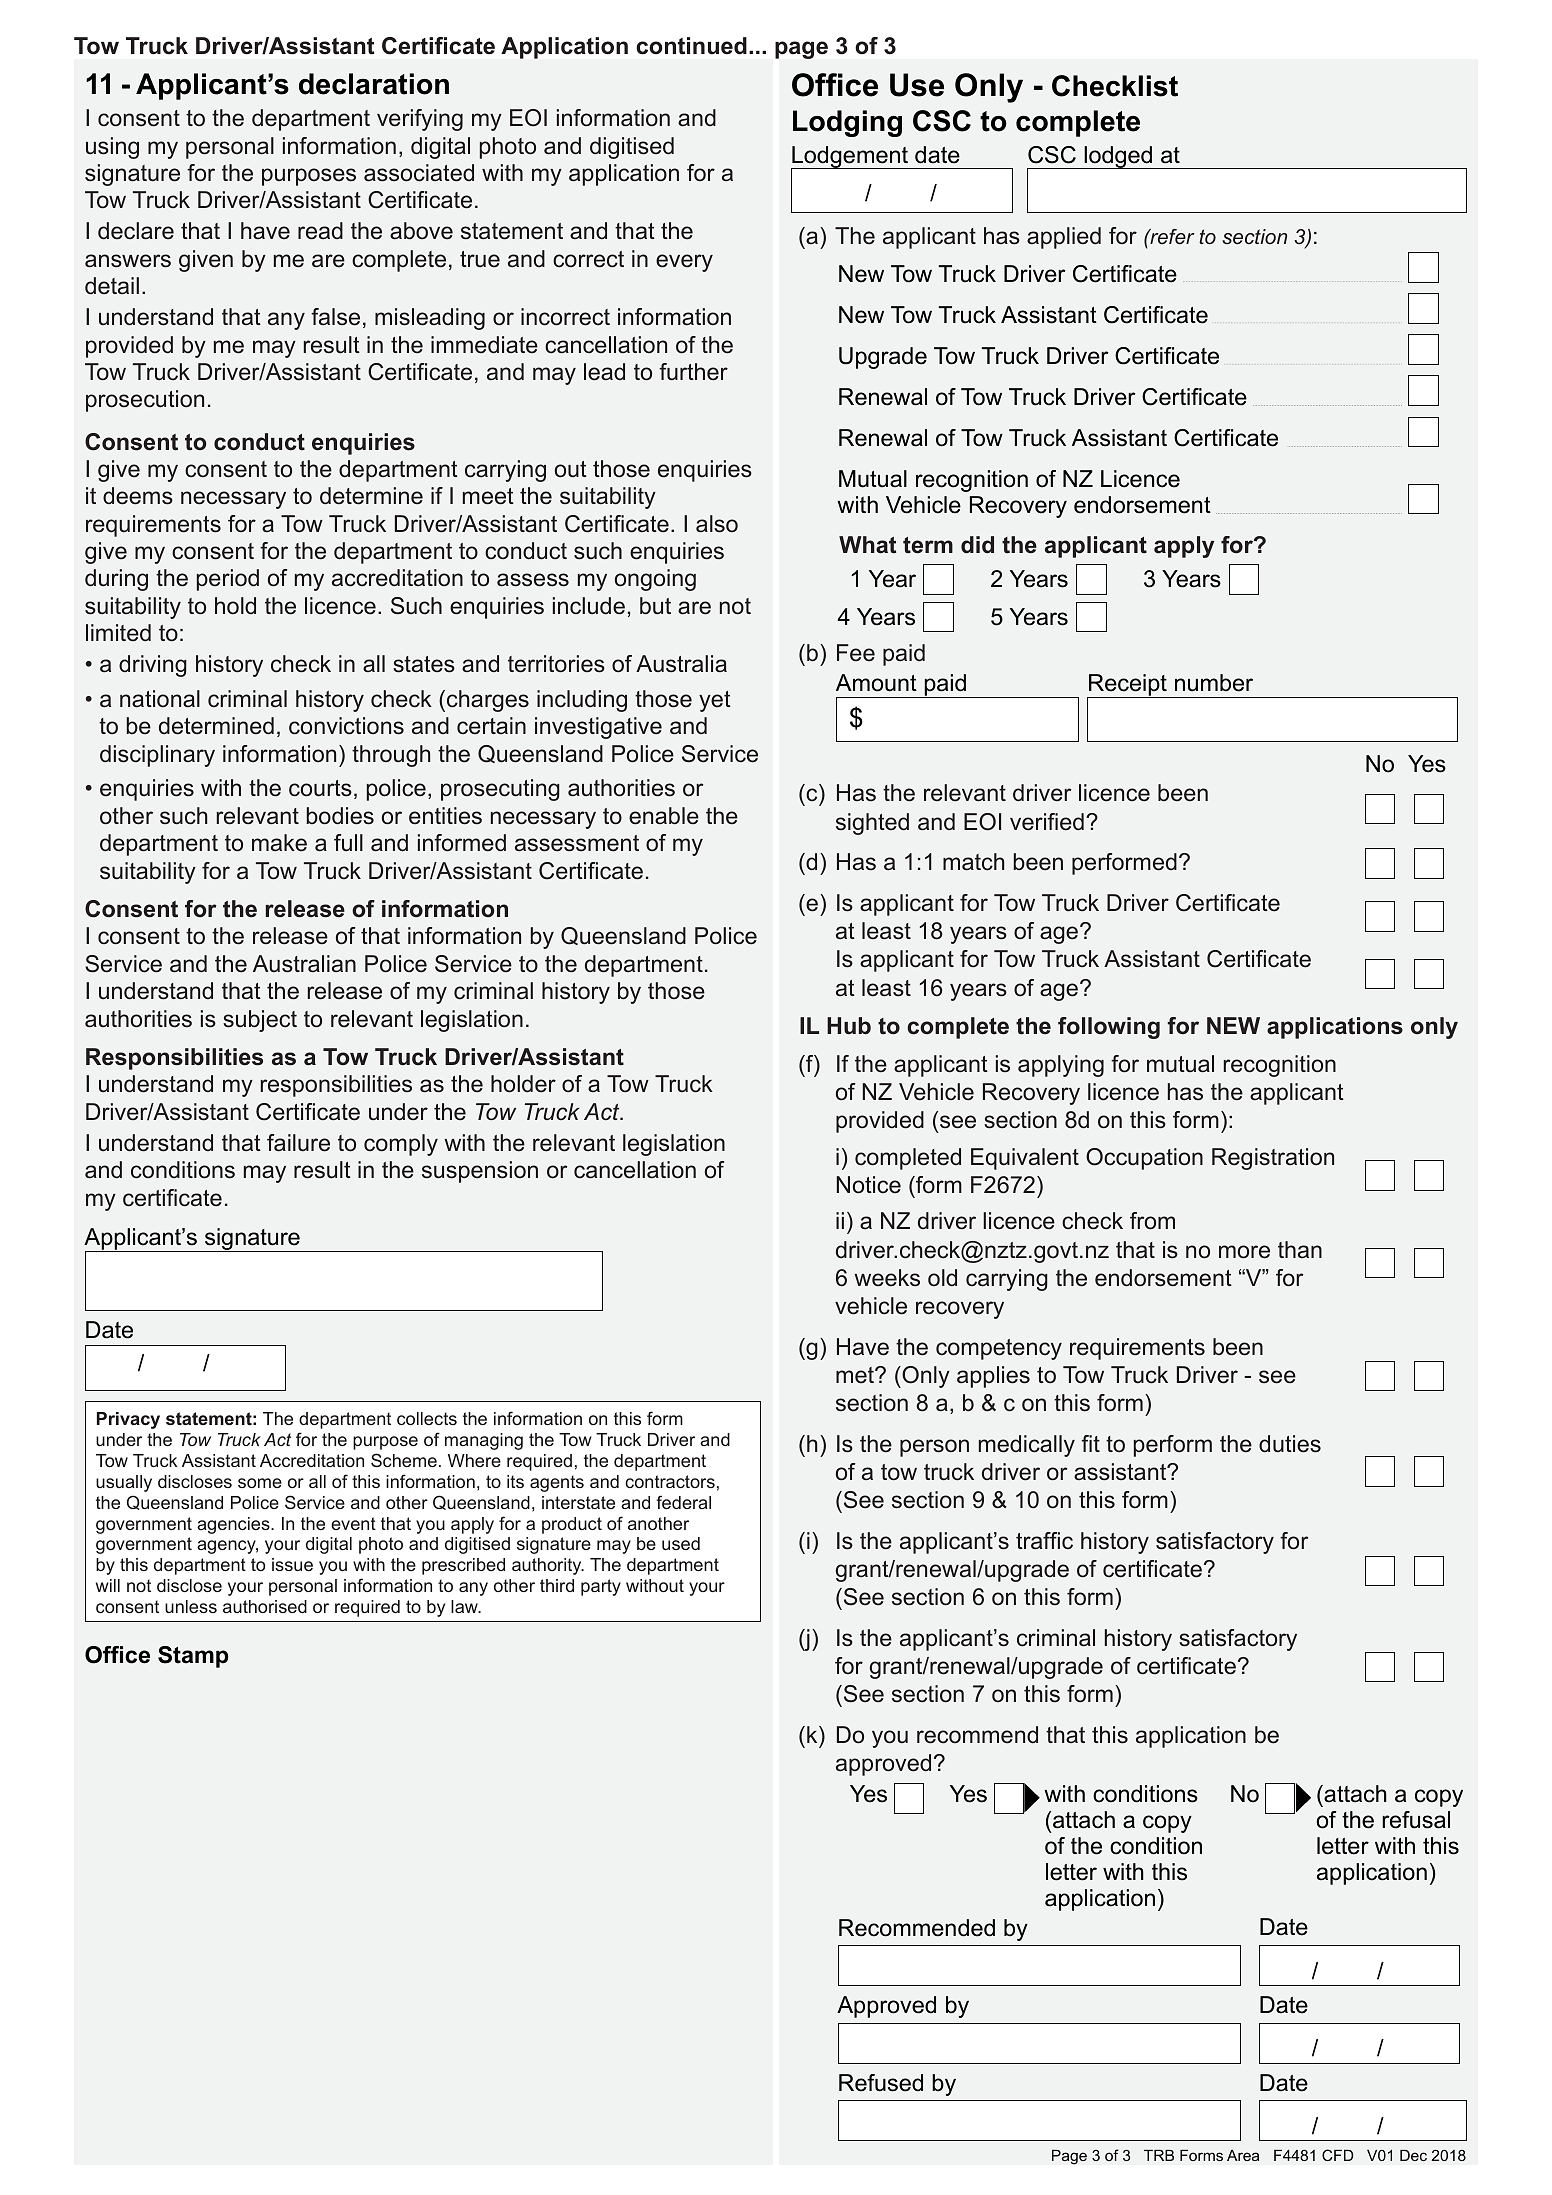  What do you see at coordinates (374, 84) in the document?
I see `declaration` at bounding box center [374, 84].
